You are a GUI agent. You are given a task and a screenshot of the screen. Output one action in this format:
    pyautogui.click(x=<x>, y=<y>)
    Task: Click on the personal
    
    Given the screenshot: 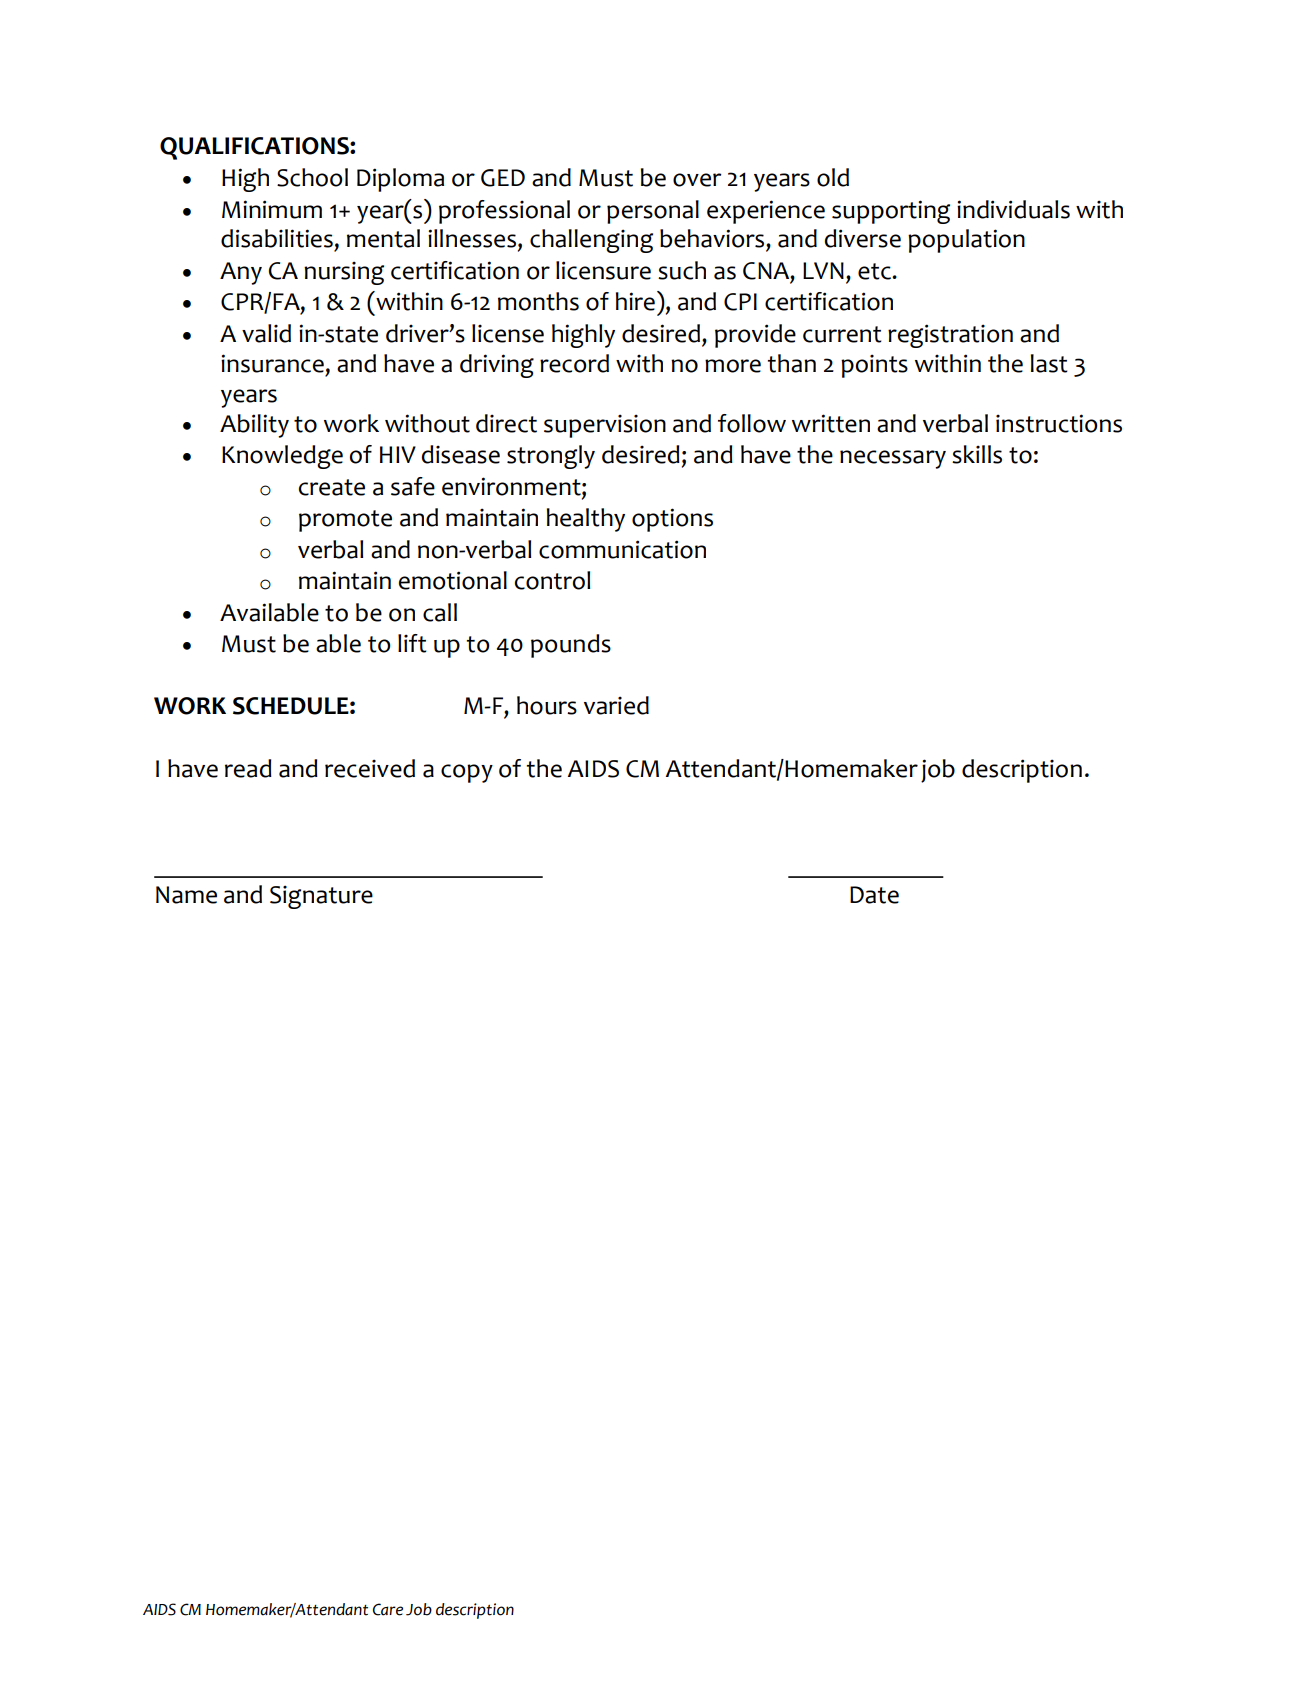 What is the action you would take?
    pyautogui.click(x=653, y=212)
